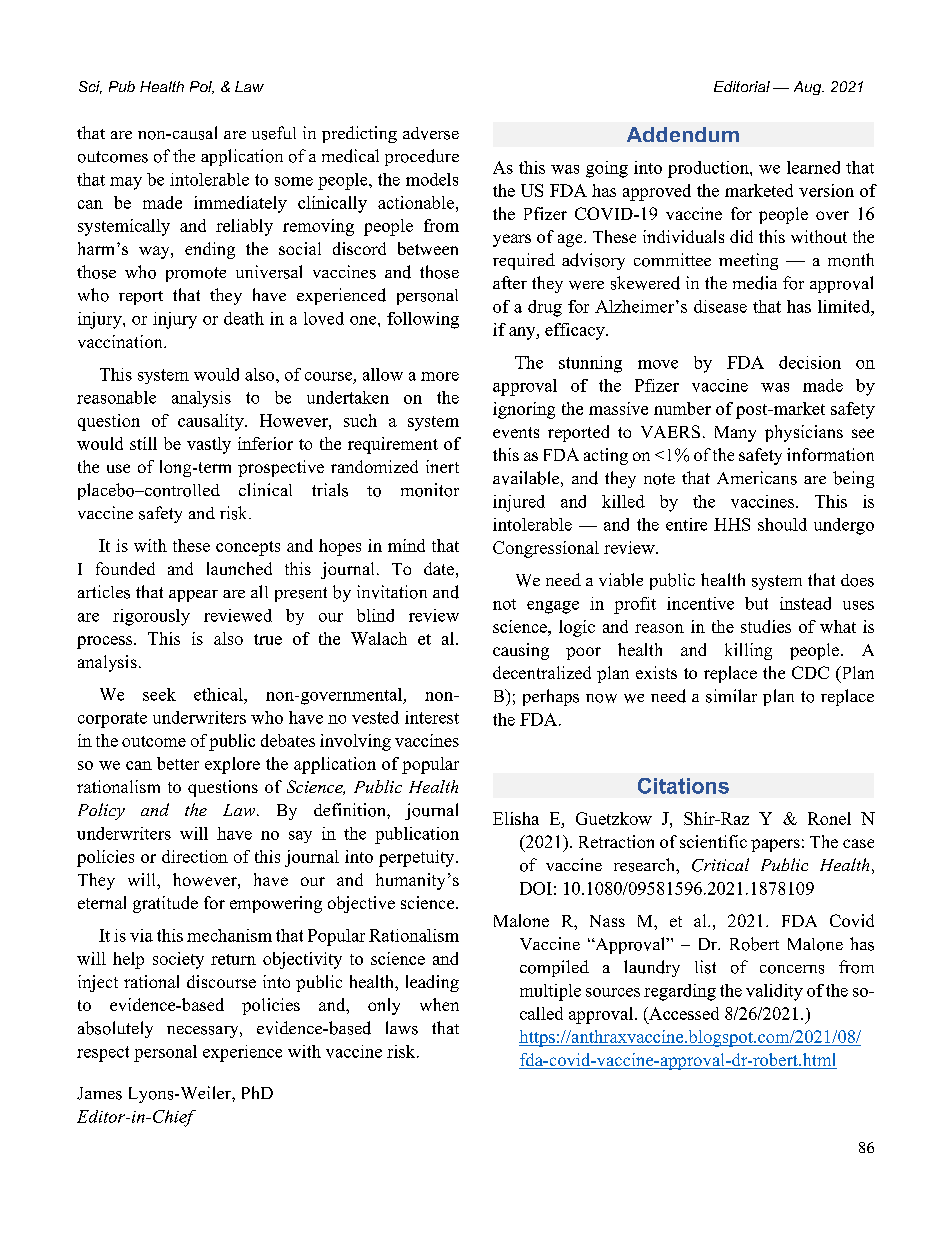  What do you see at coordinates (439, 568) in the document?
I see `date` at bounding box center [439, 568].
